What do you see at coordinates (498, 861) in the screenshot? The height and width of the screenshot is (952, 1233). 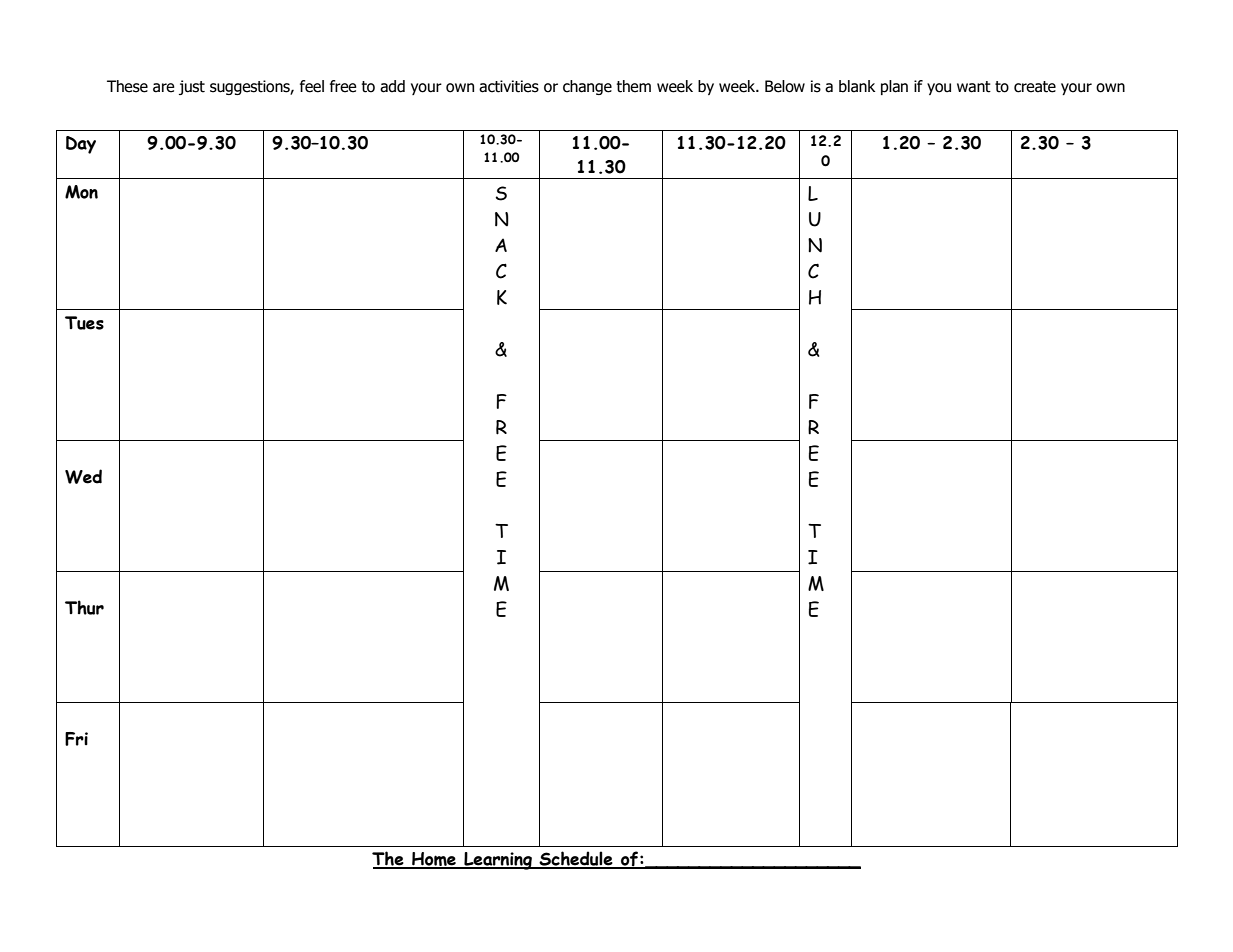 I see `Learning` at bounding box center [498, 861].
